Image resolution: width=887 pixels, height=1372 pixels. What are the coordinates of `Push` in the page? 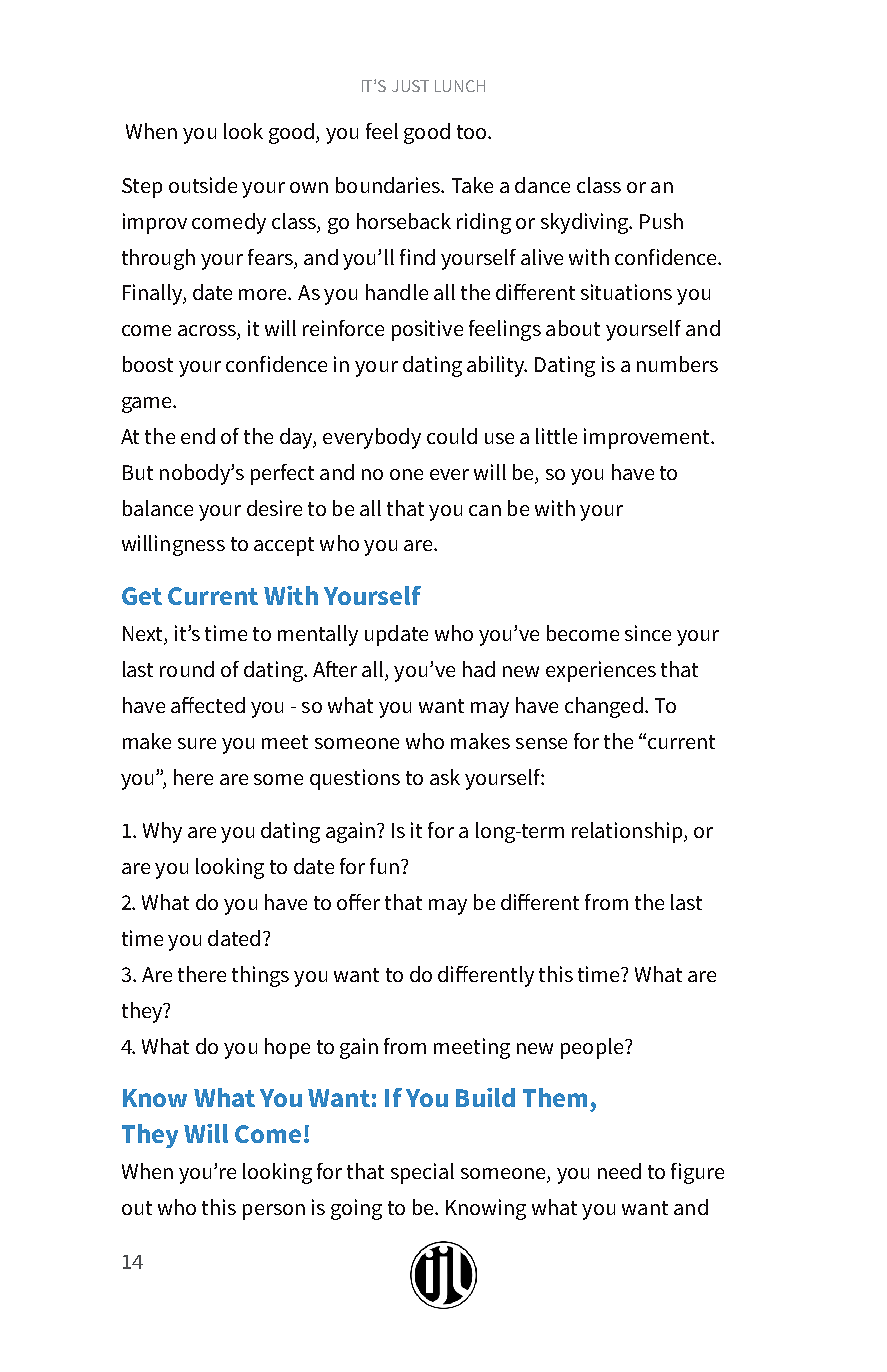 It's located at (661, 221).
